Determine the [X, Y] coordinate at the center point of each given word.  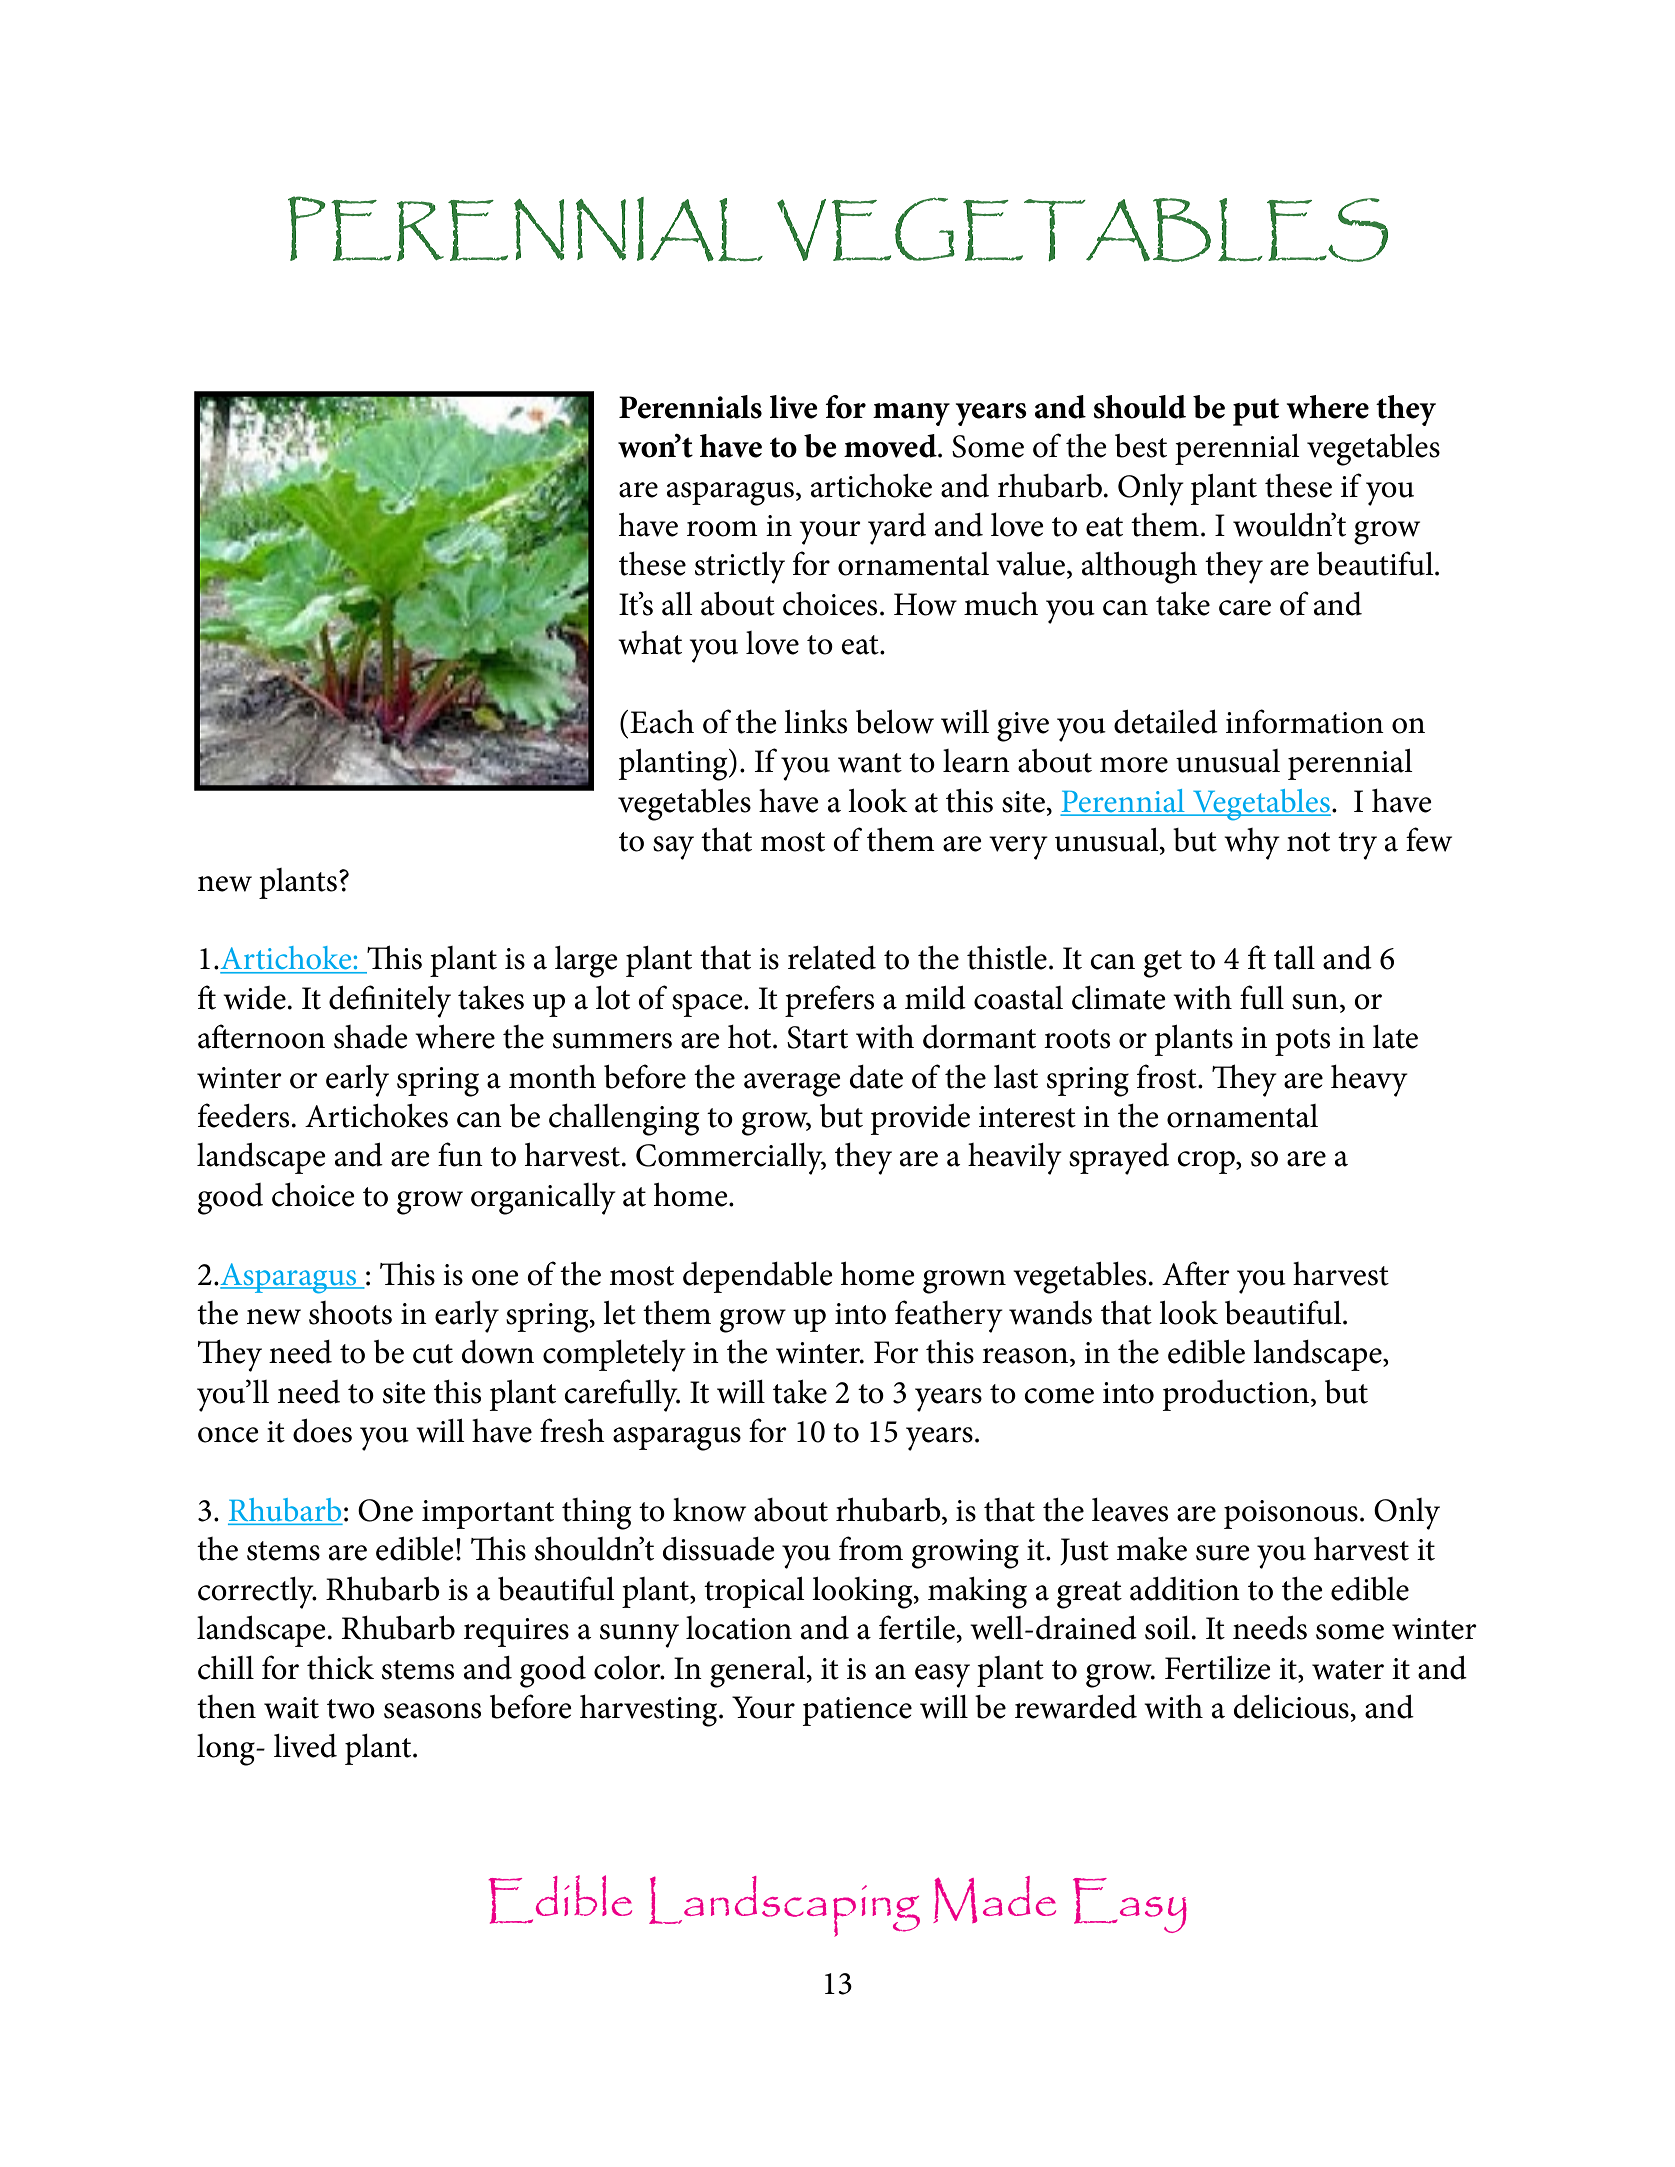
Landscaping [784, 1906]
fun [460, 1154]
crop [1207, 1162]
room [722, 529]
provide [920, 1119]
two [351, 1709]
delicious [1291, 1707]
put [1256, 412]
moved [891, 446]
